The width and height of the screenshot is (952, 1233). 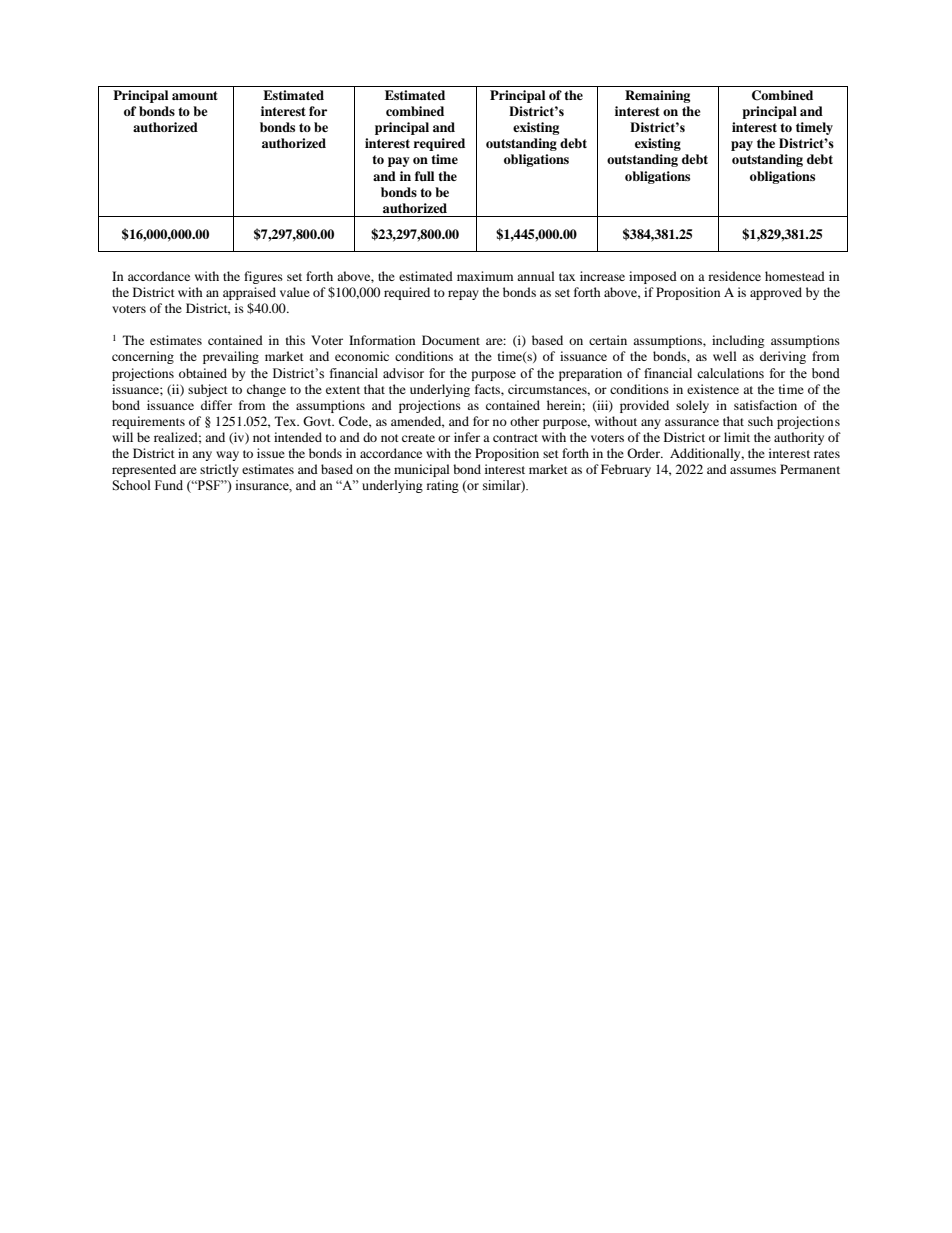 What do you see at coordinates (753, 470) in the screenshot?
I see `assumes` at bounding box center [753, 470].
